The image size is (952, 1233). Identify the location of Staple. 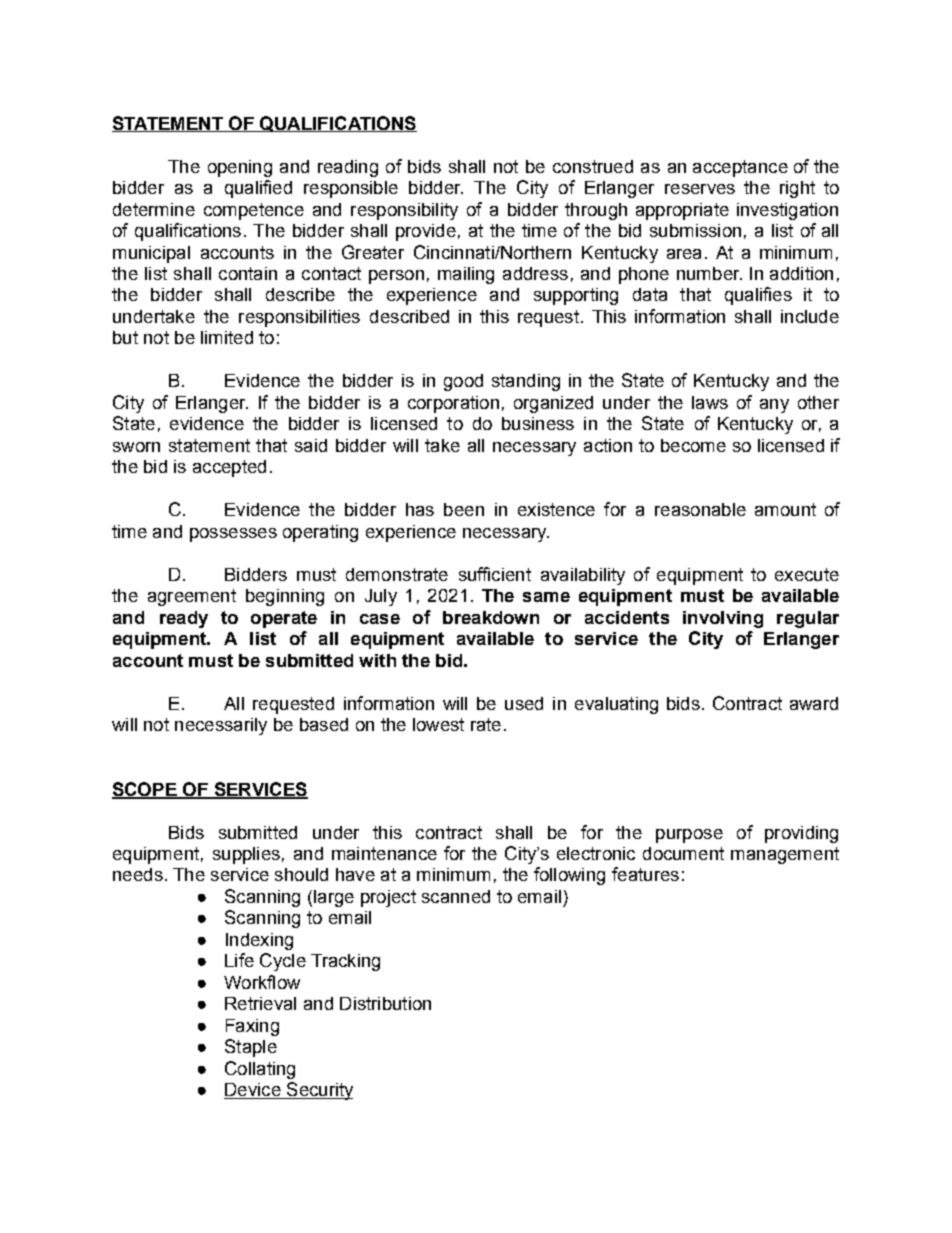
(251, 1048).
